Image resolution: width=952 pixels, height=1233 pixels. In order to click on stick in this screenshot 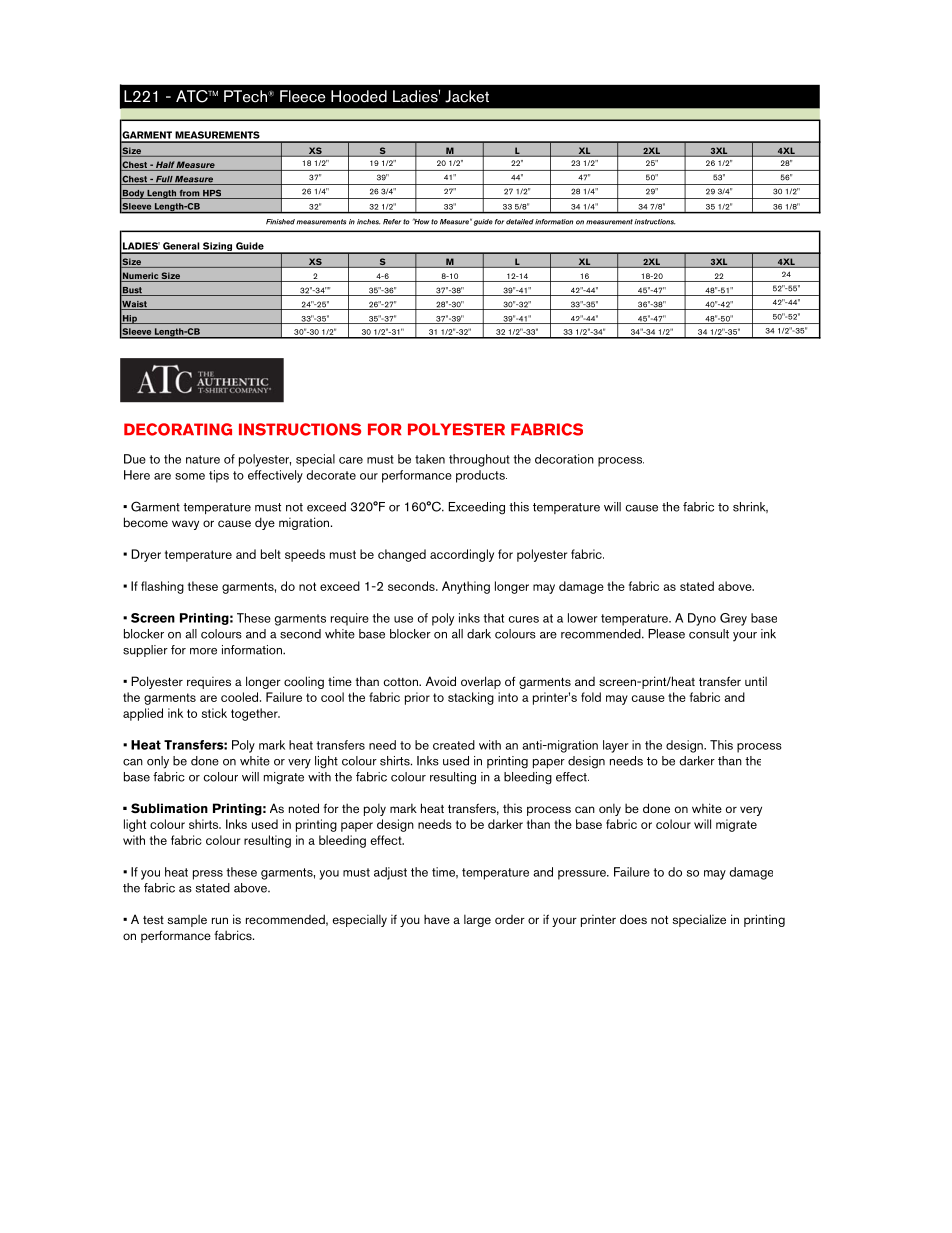, I will do `click(214, 713)`.
